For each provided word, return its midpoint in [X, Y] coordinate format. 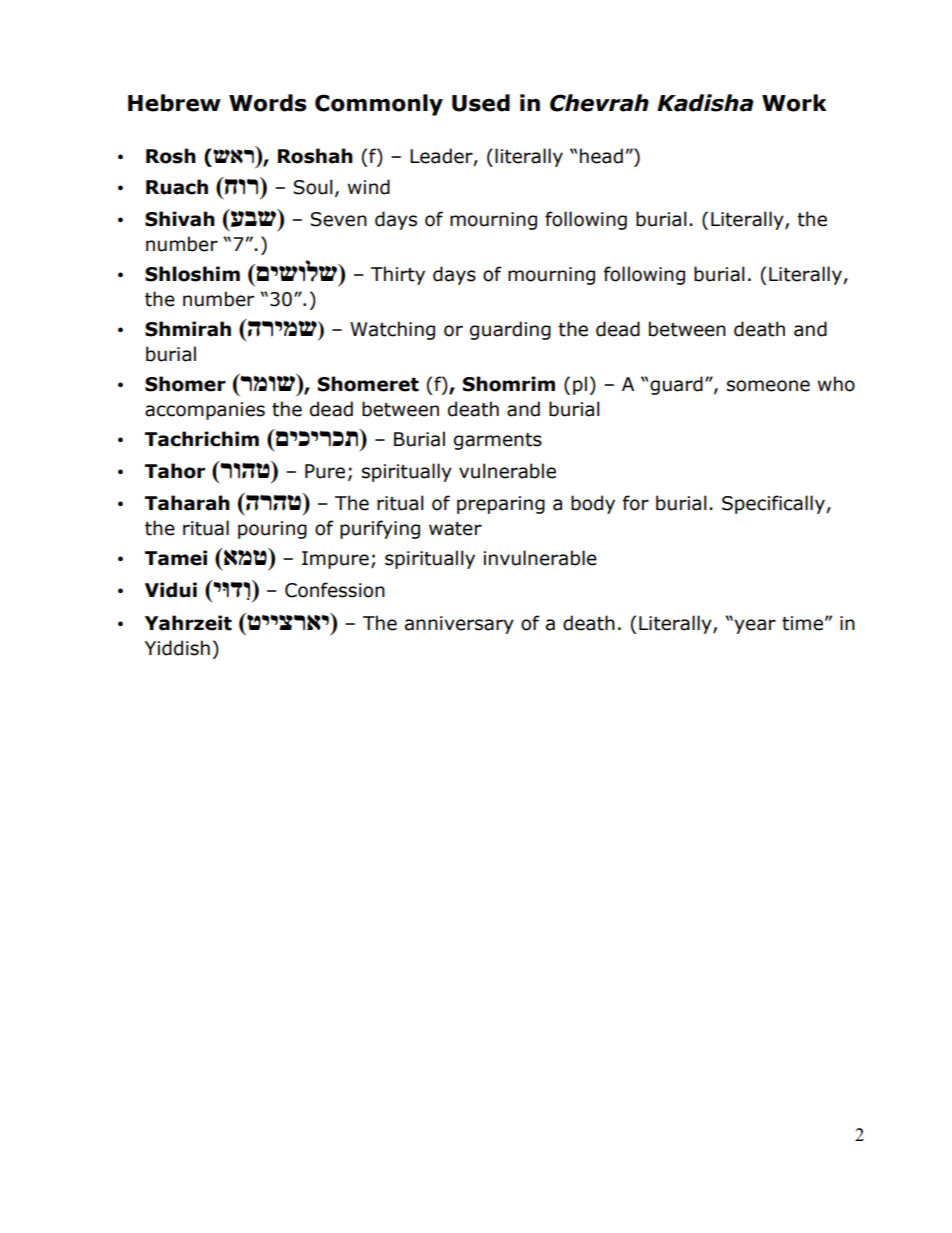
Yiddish [177, 648]
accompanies [205, 411]
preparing [501, 505]
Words [268, 103]
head [601, 156]
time [802, 623]
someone [768, 386]
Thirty [398, 275]
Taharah [187, 503]
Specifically [774, 504]
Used [481, 103]
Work [794, 103]
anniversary [459, 625]
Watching [392, 330]
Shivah [180, 219]
